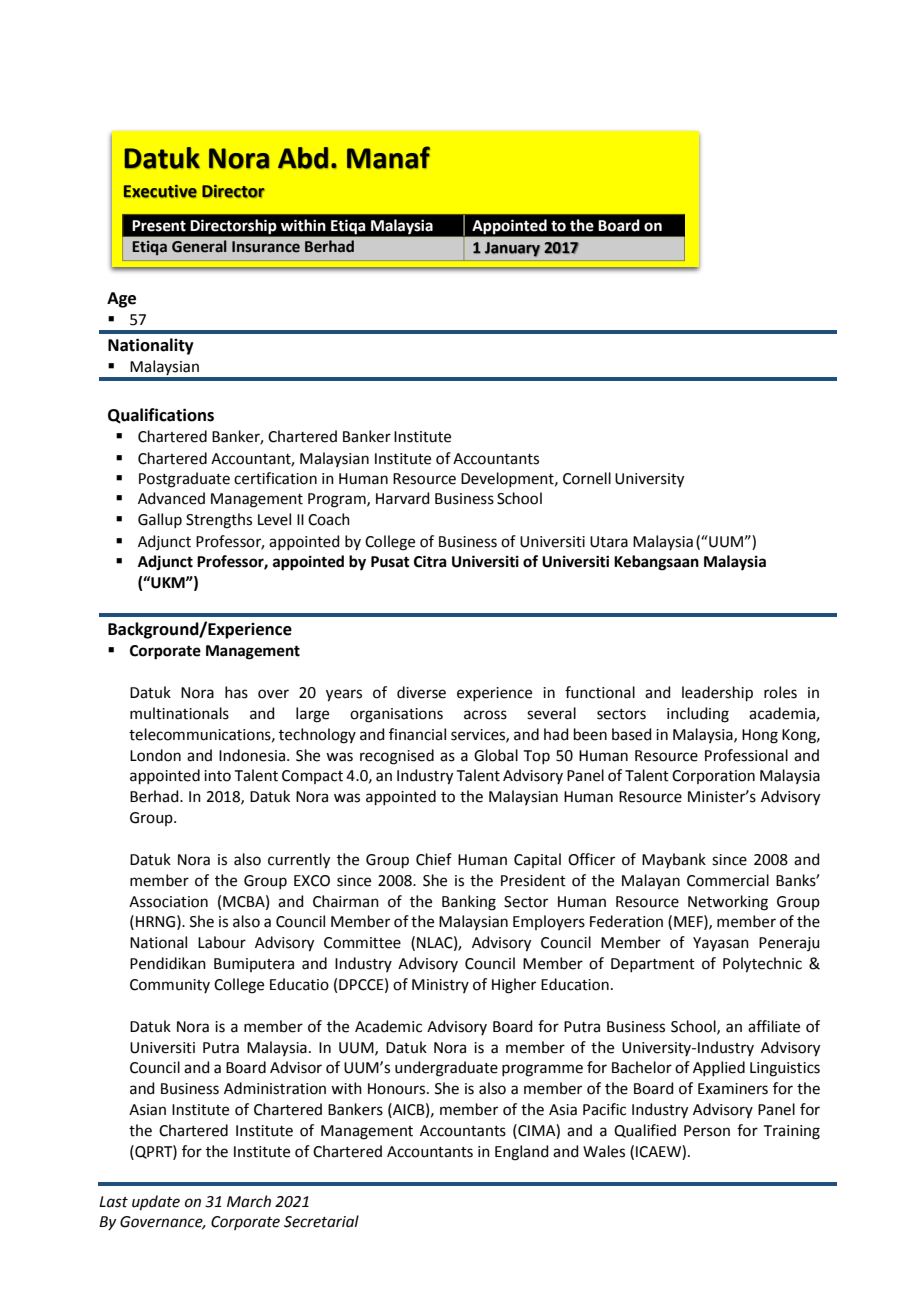 This page has width=924, height=1308. Describe the element at coordinates (512, 249) in the page. I see `January` at that location.
